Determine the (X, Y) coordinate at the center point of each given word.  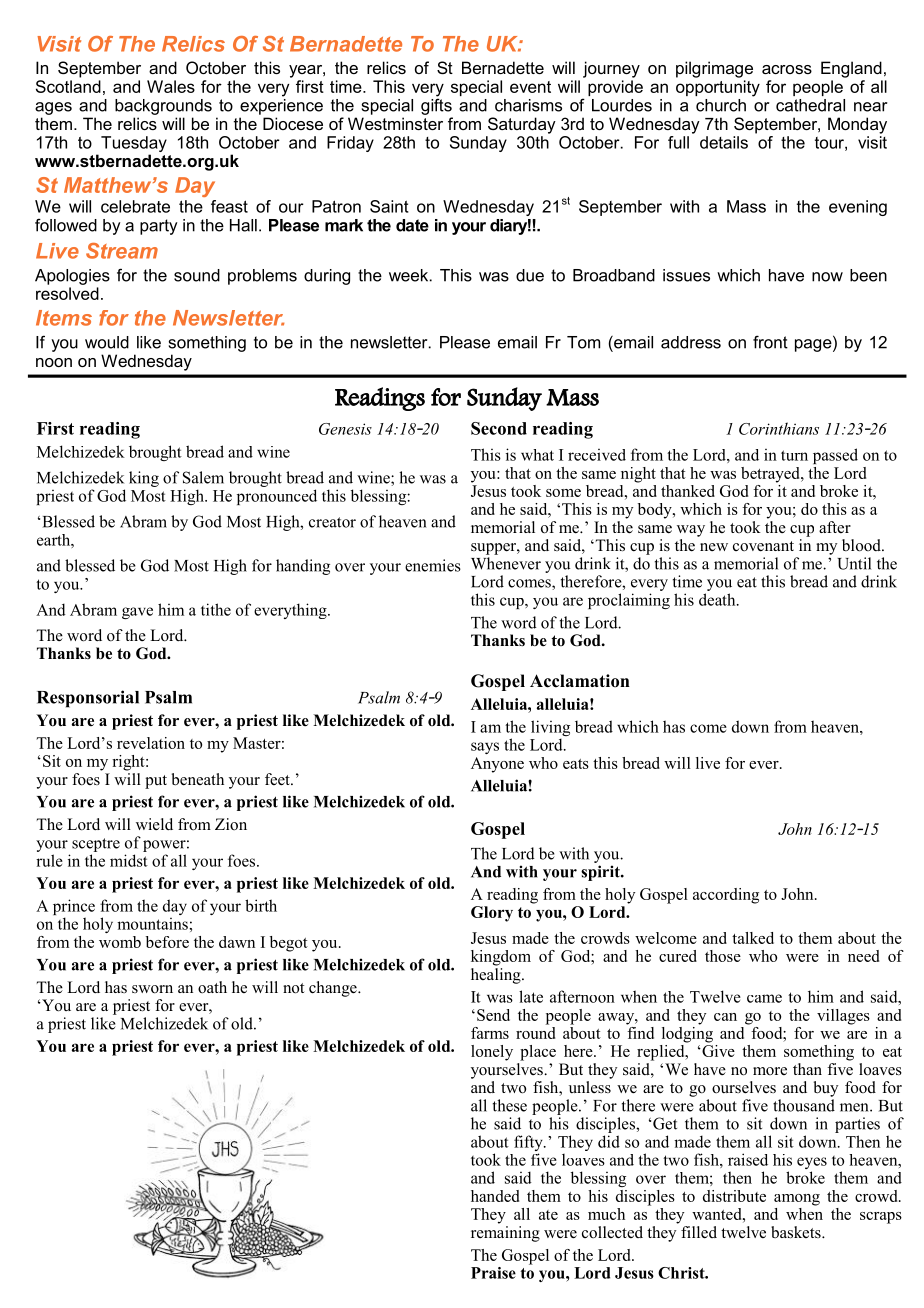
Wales (171, 86)
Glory (492, 914)
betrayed (771, 475)
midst (129, 860)
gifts (436, 105)
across (787, 69)
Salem (203, 477)
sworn (152, 989)
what (537, 455)
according (726, 896)
